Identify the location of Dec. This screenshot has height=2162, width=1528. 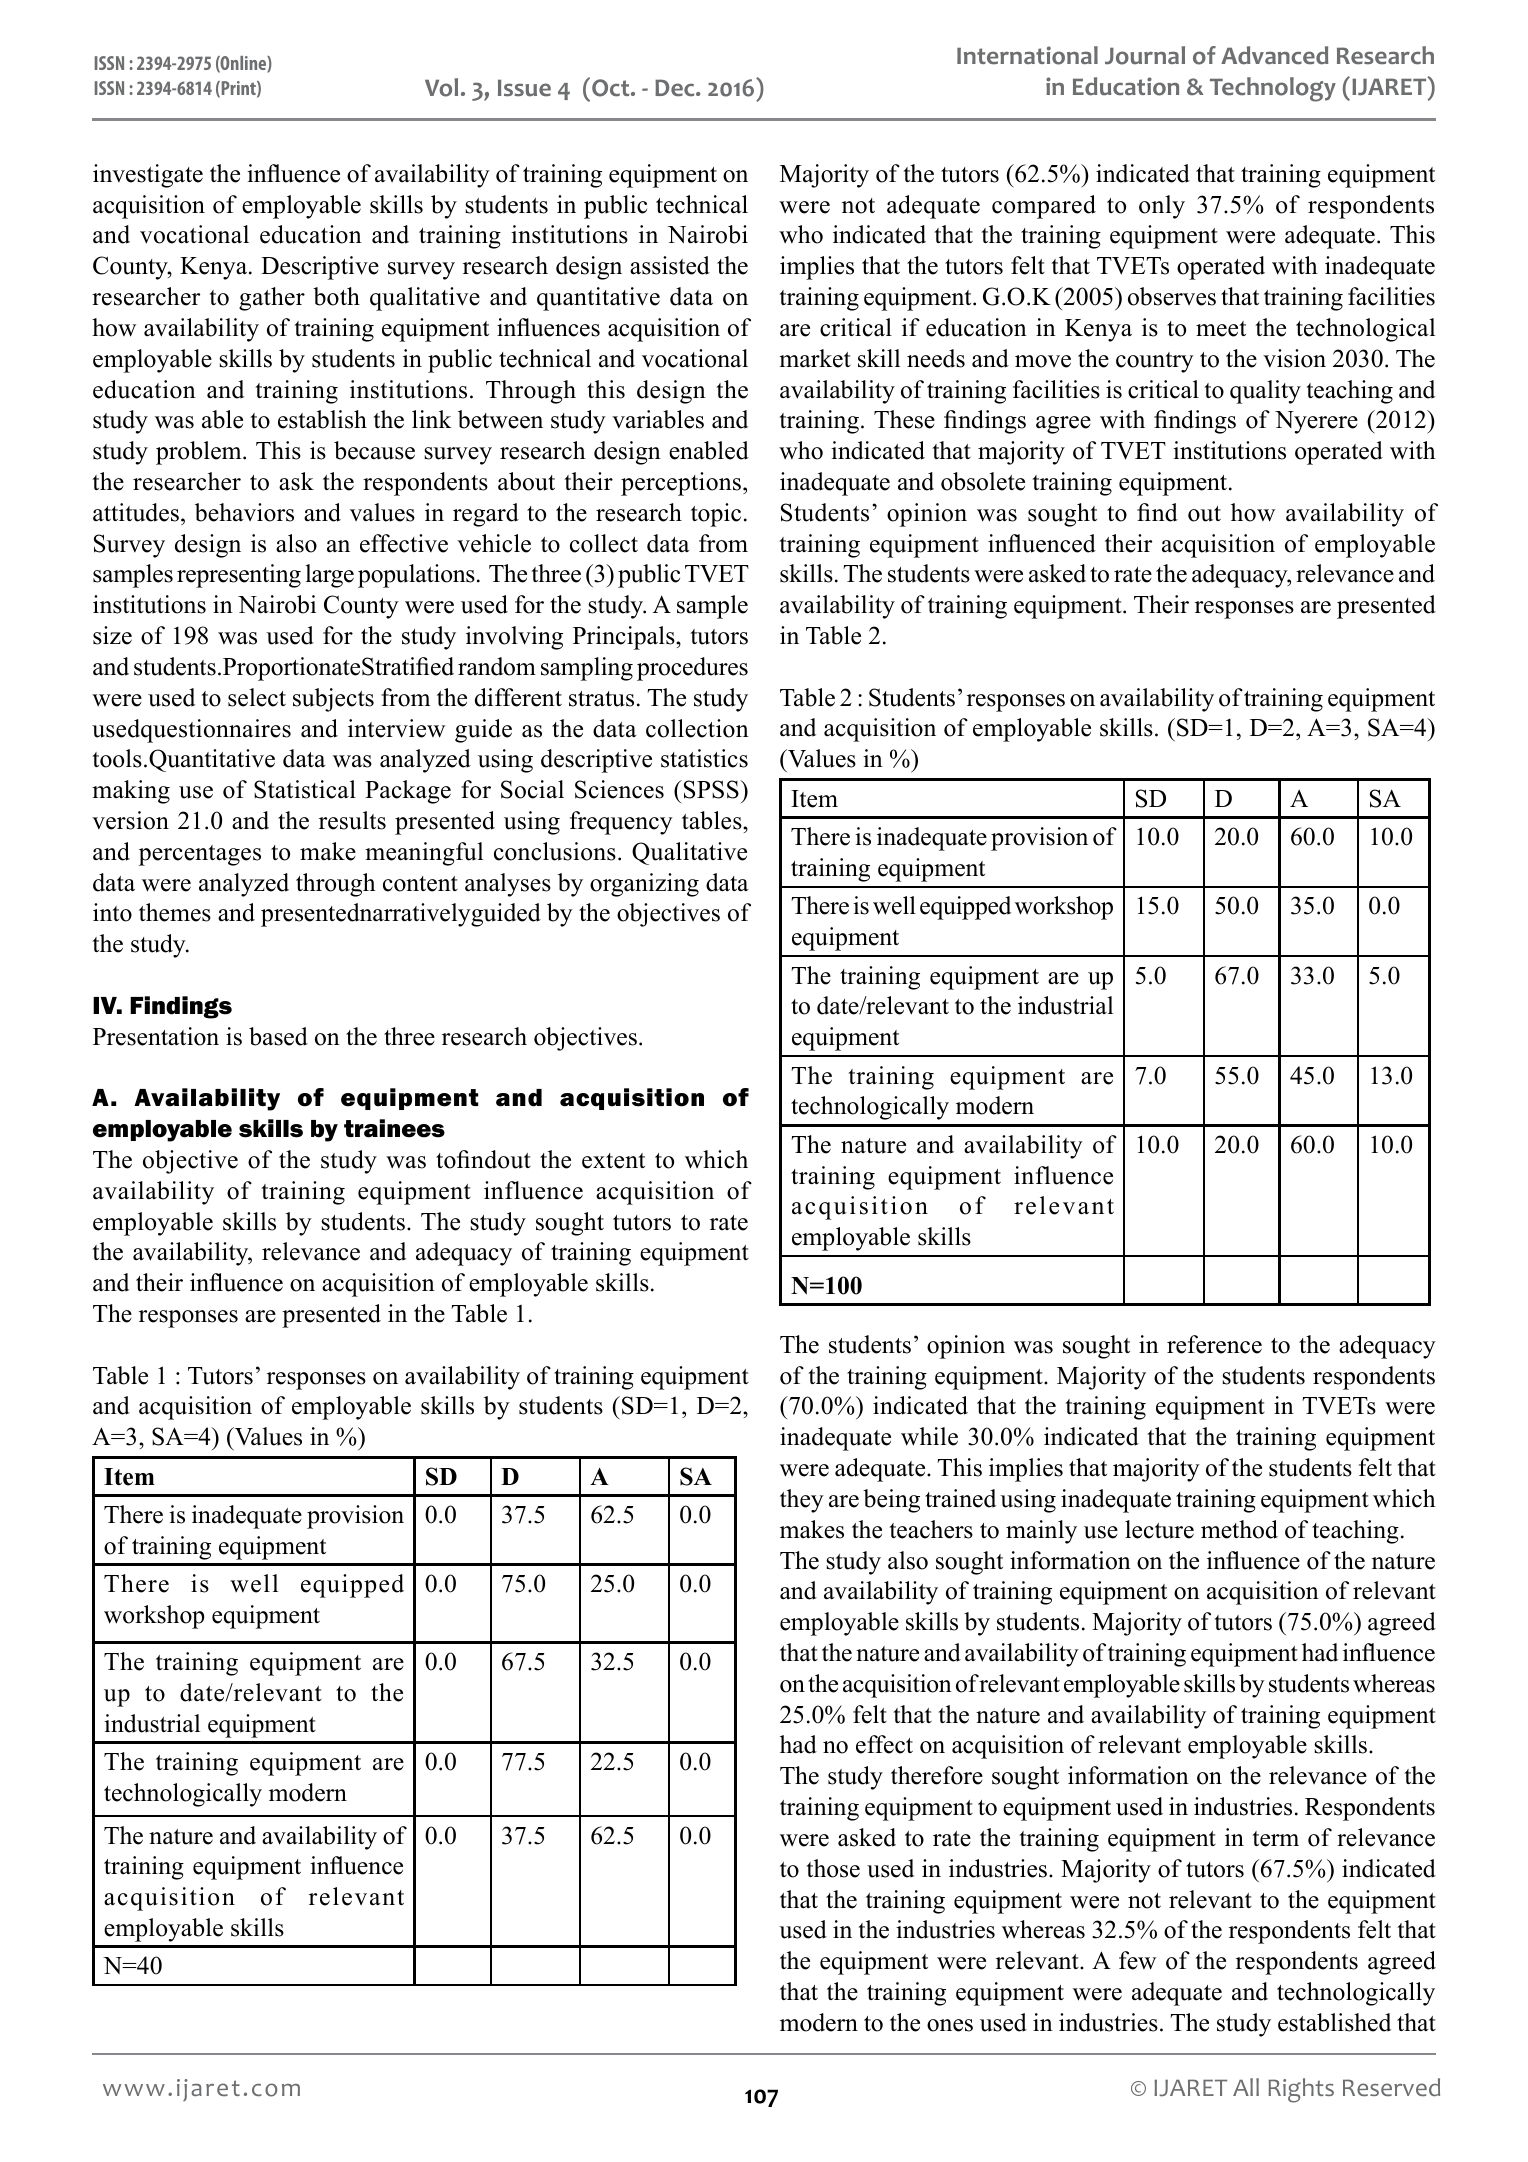
(676, 88).
